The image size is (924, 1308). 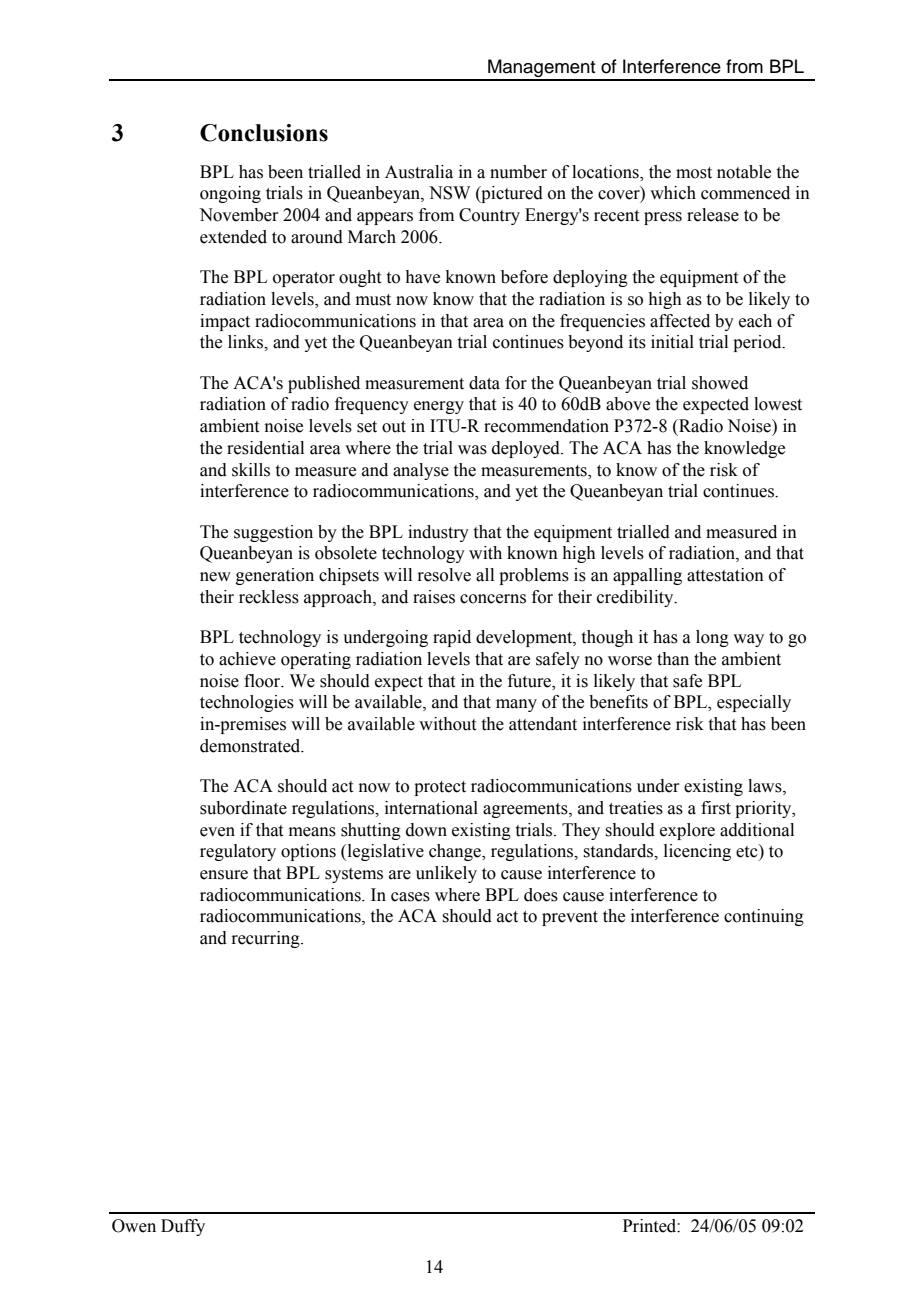 What do you see at coordinates (419, 172) in the page?
I see `Australia` at bounding box center [419, 172].
